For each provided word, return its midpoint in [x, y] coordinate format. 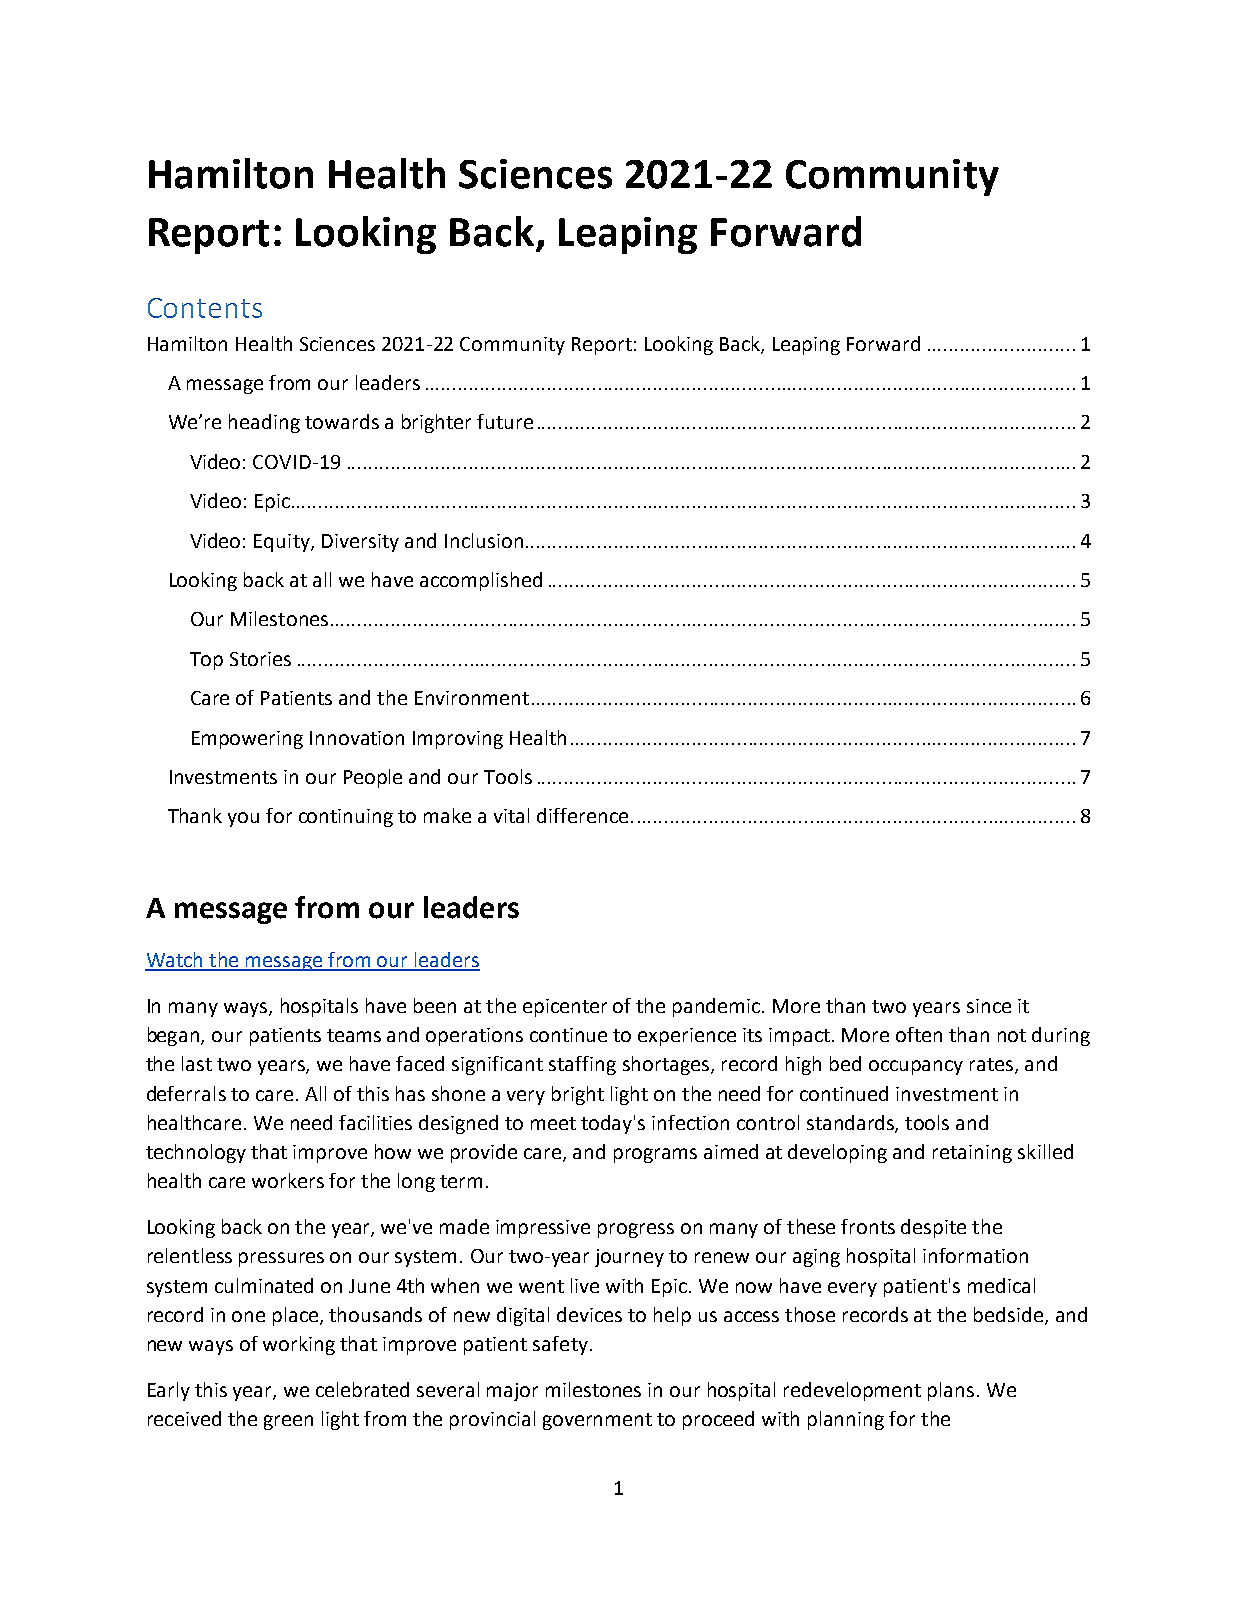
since [989, 1006]
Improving [458, 740]
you [243, 819]
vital [511, 815]
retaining [972, 1154]
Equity [283, 543]
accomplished [481, 581]
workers [288, 1180]
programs [655, 1155]
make [447, 815]
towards [342, 421]
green [288, 1422]
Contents [205, 308]
